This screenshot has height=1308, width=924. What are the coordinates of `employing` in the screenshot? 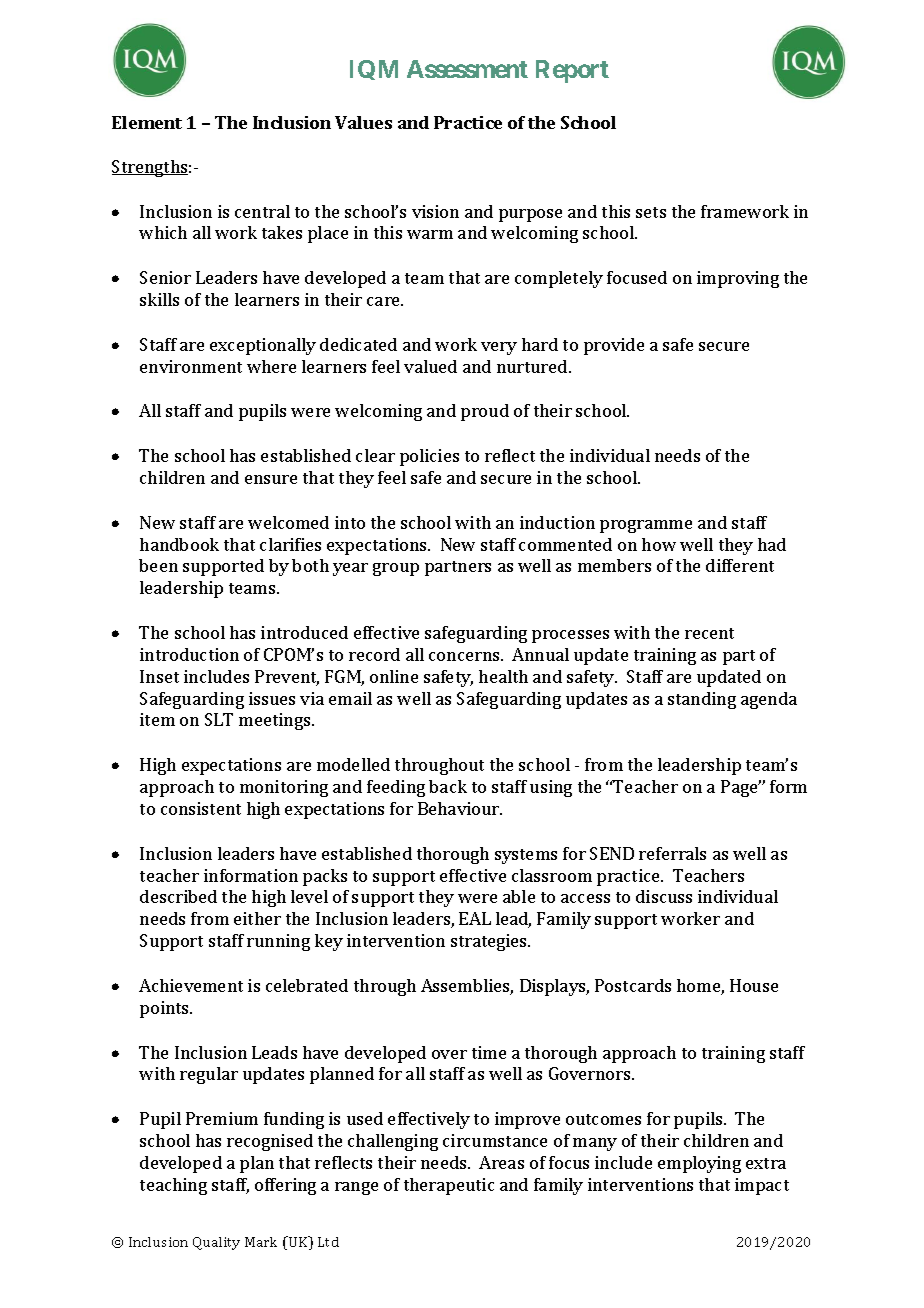 It's located at (699, 1164).
